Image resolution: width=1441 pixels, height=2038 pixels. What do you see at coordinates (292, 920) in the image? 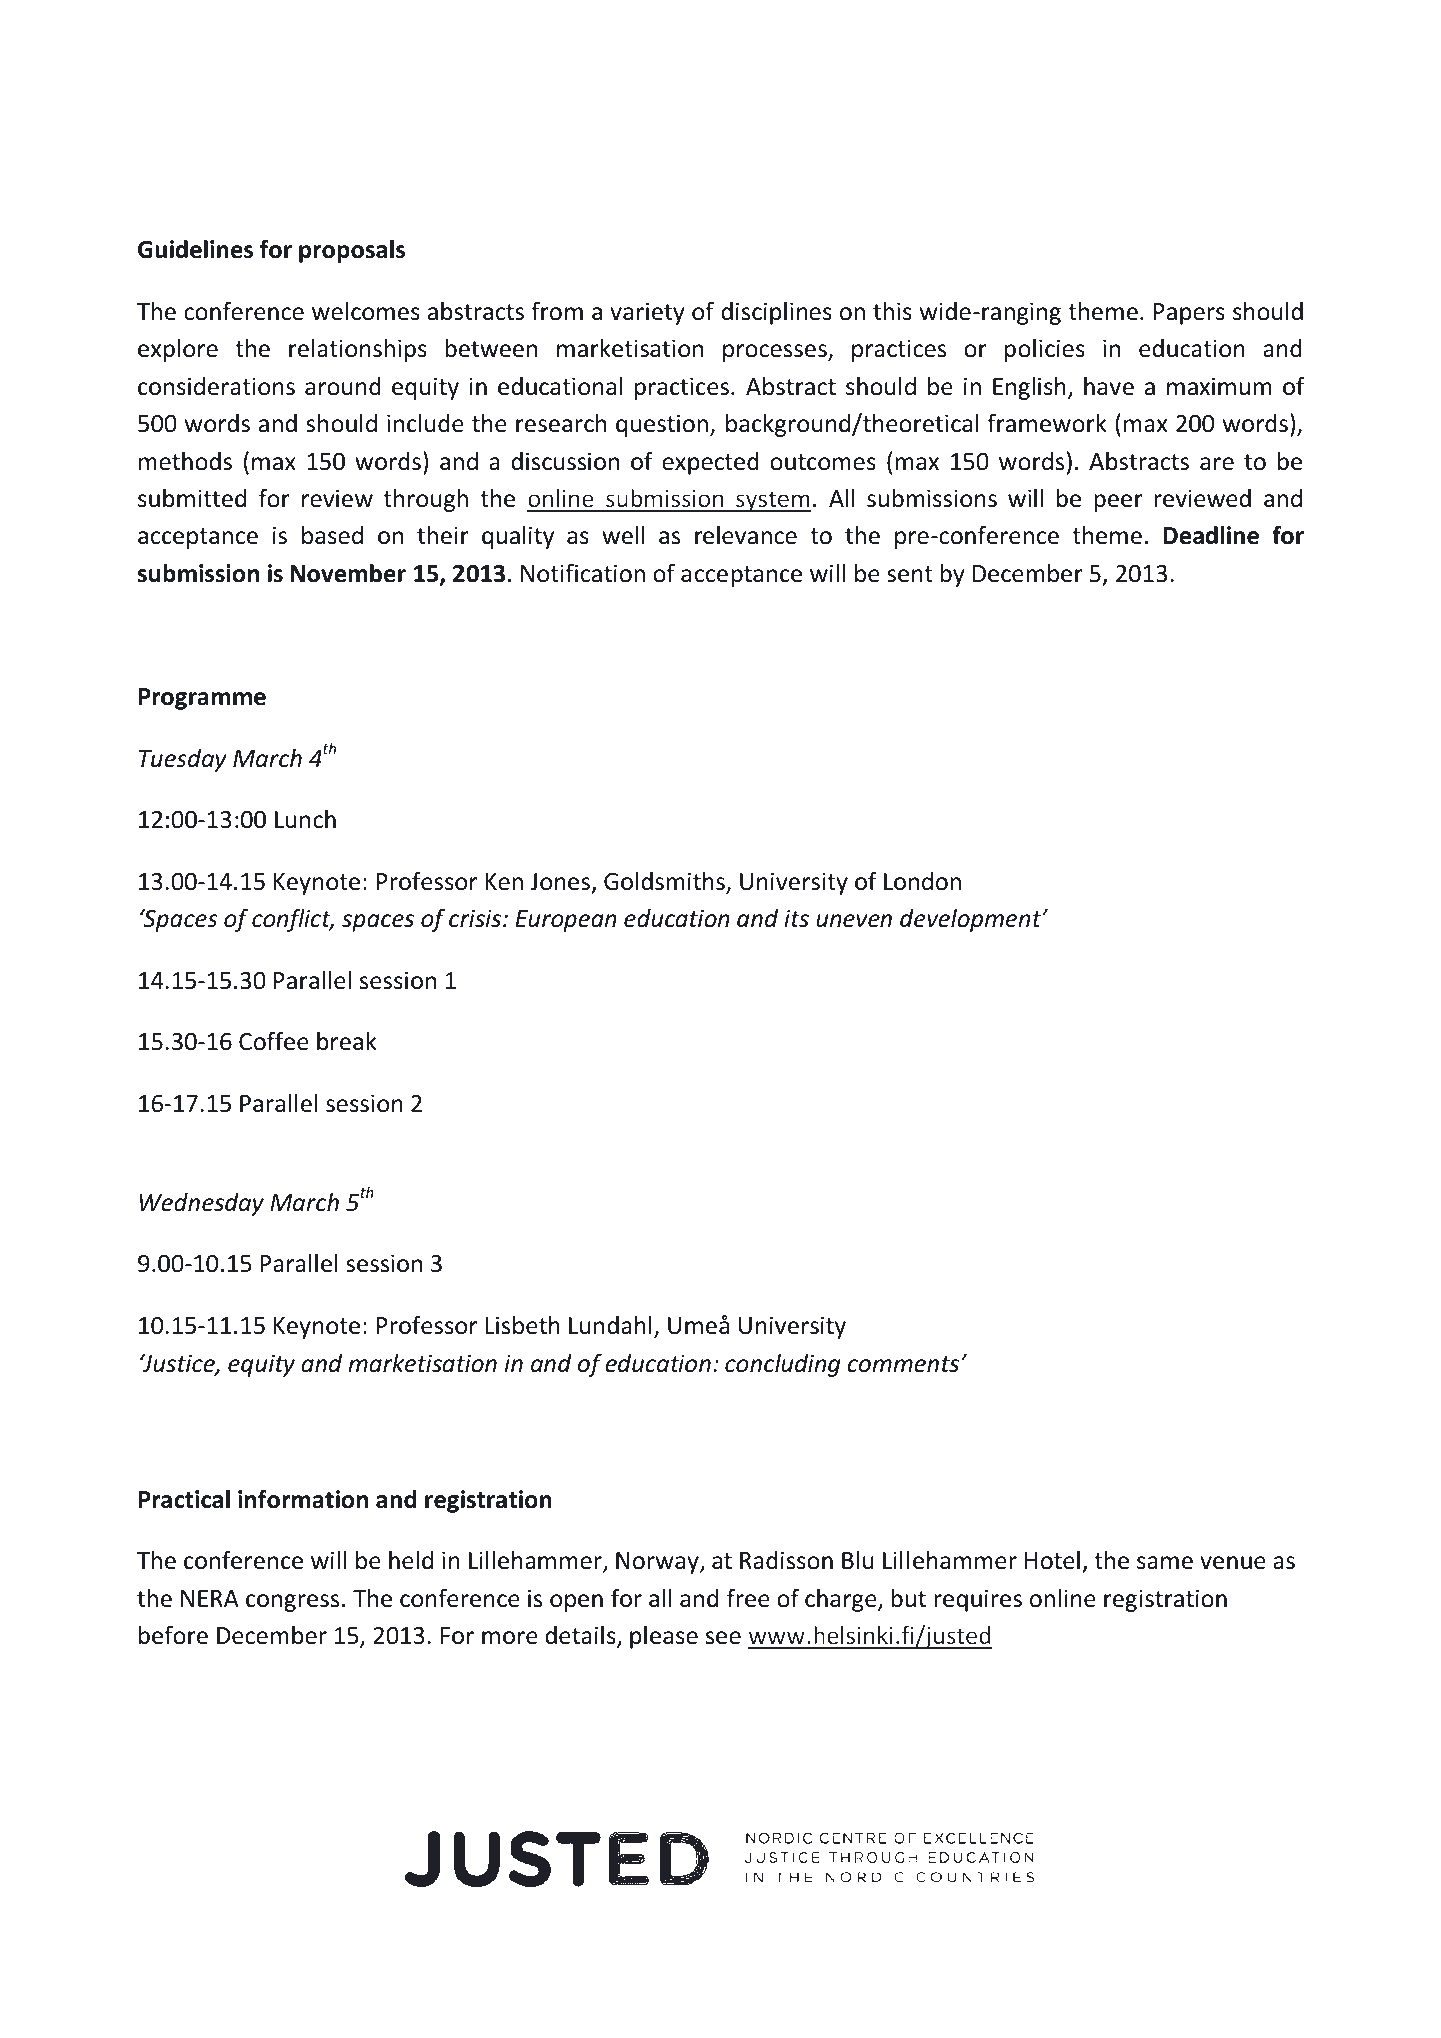
I see `conflict` at bounding box center [292, 920].
